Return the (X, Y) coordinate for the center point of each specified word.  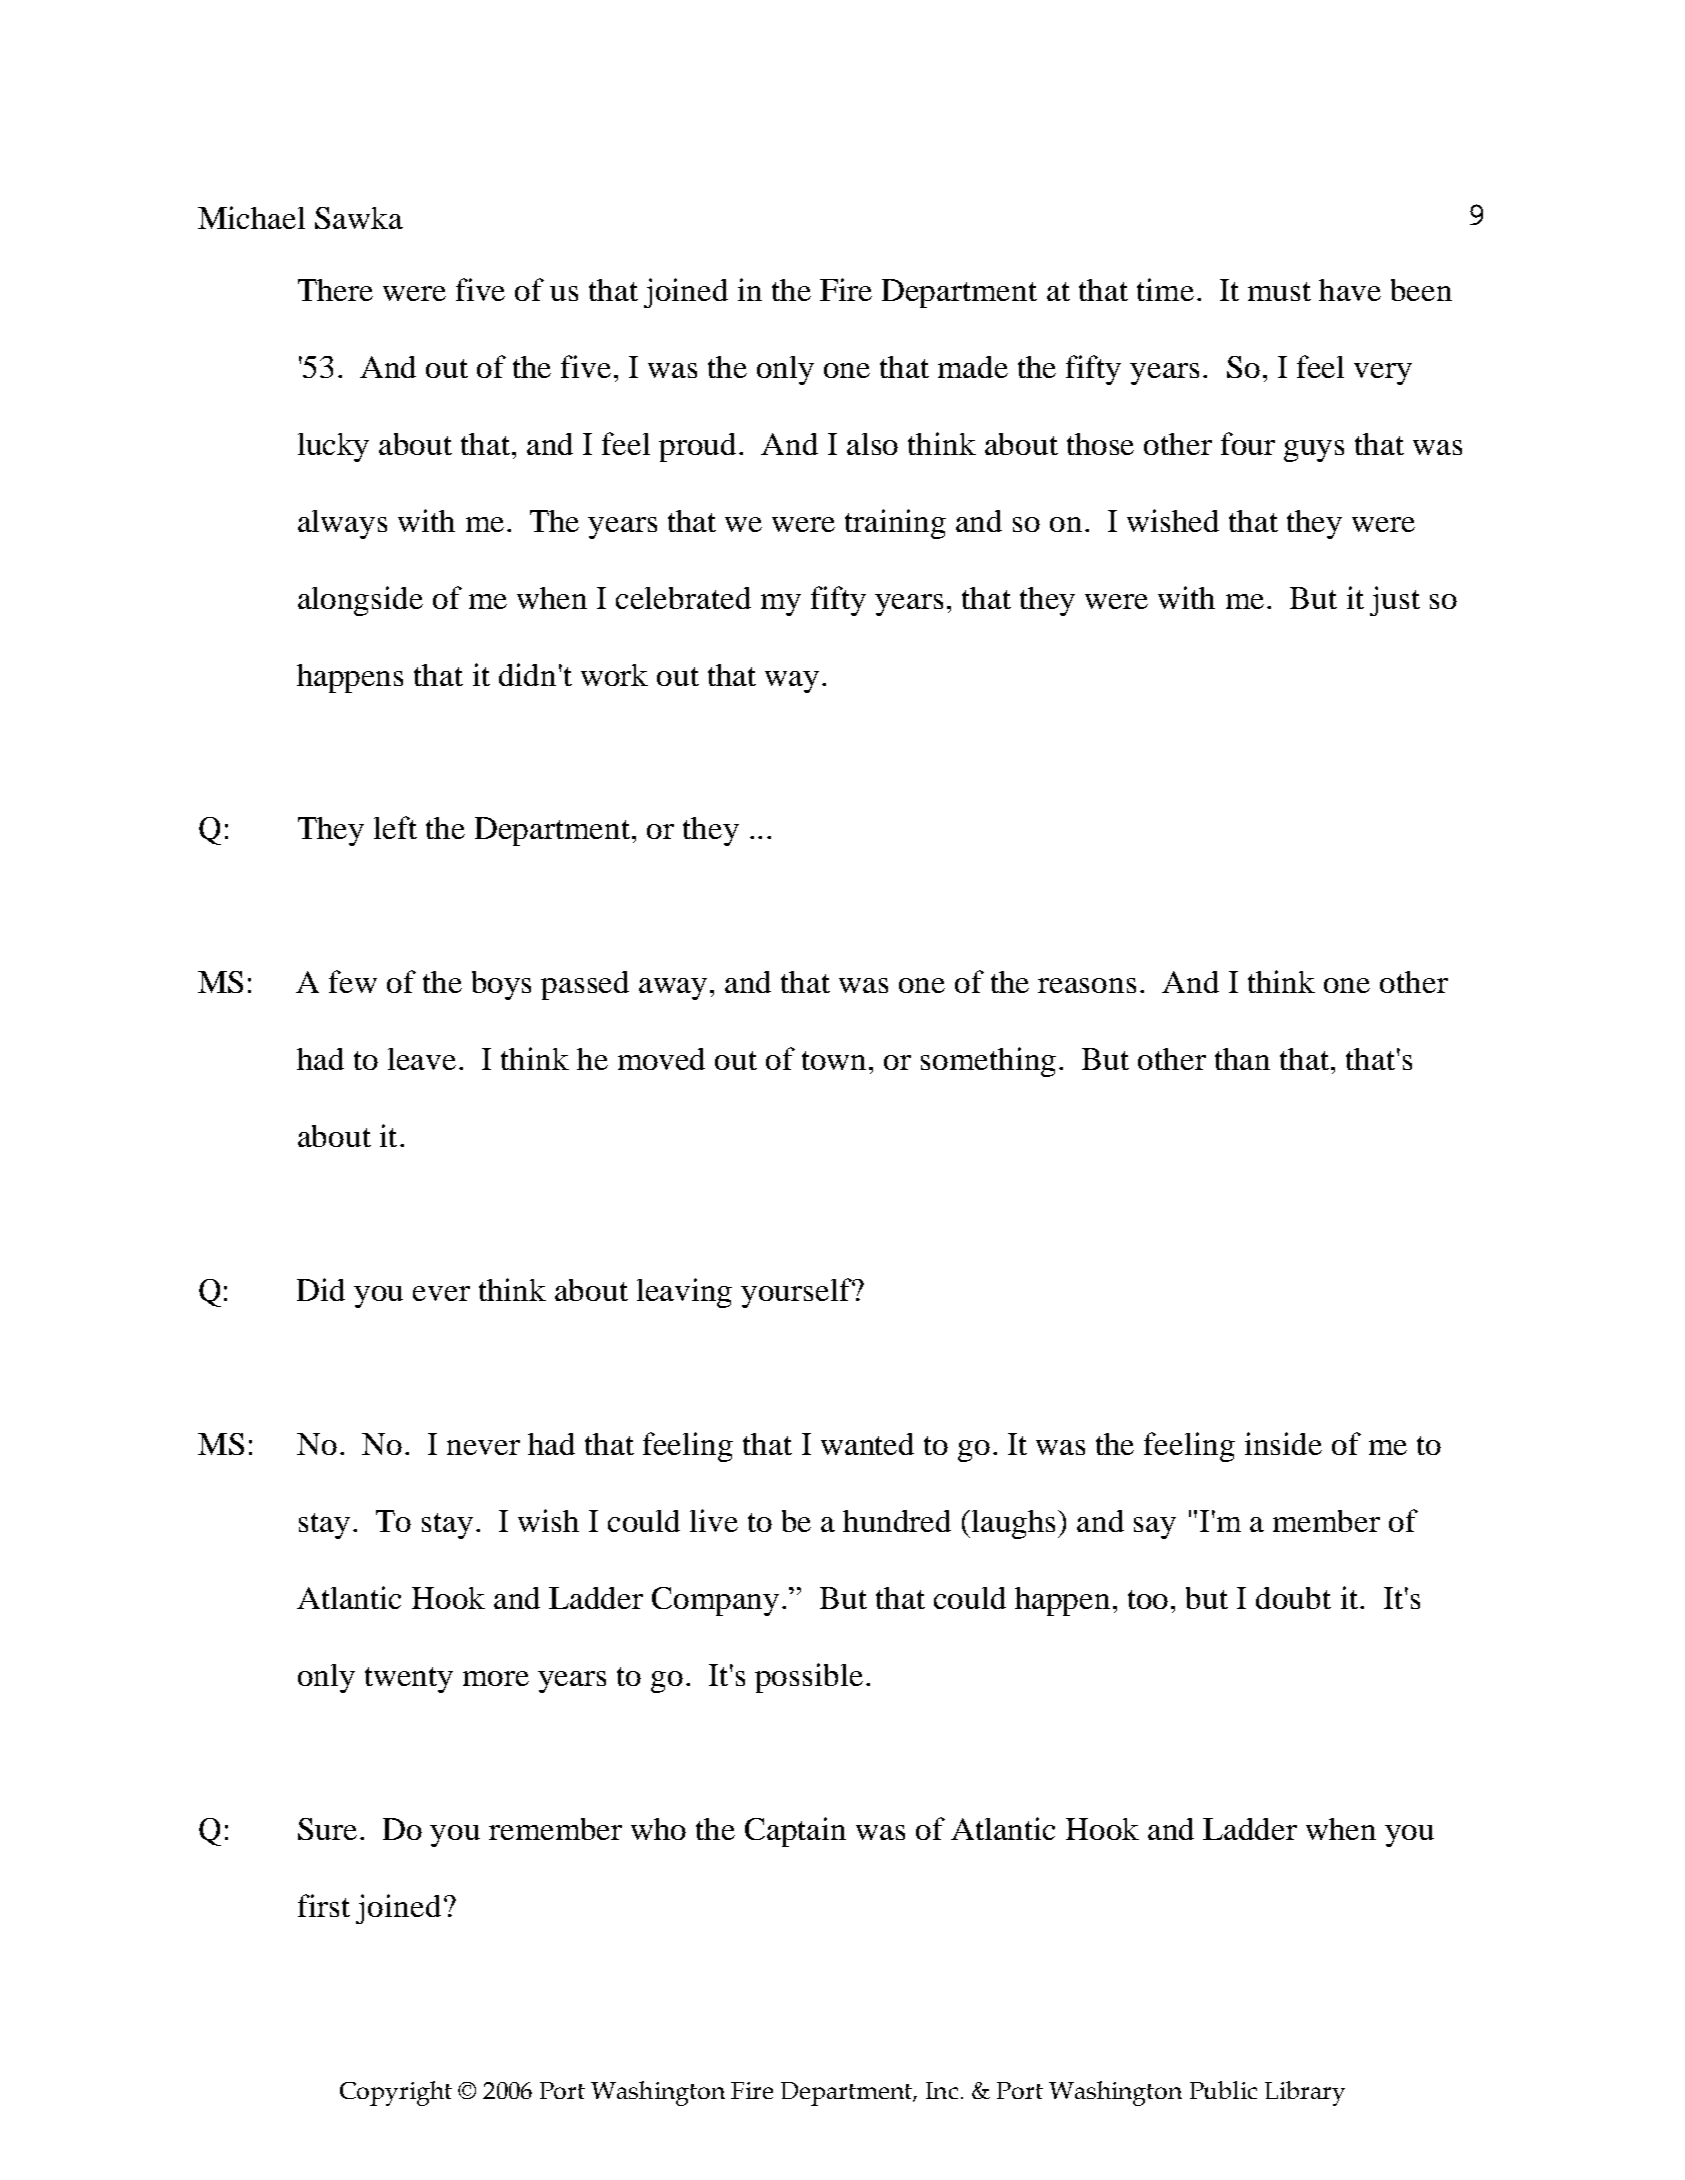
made (973, 367)
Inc (942, 2090)
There (335, 290)
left (395, 827)
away (673, 989)
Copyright (396, 2093)
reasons (1087, 985)
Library (1305, 2093)
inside (1283, 1443)
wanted (867, 1444)
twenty (409, 1680)
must (1279, 291)
